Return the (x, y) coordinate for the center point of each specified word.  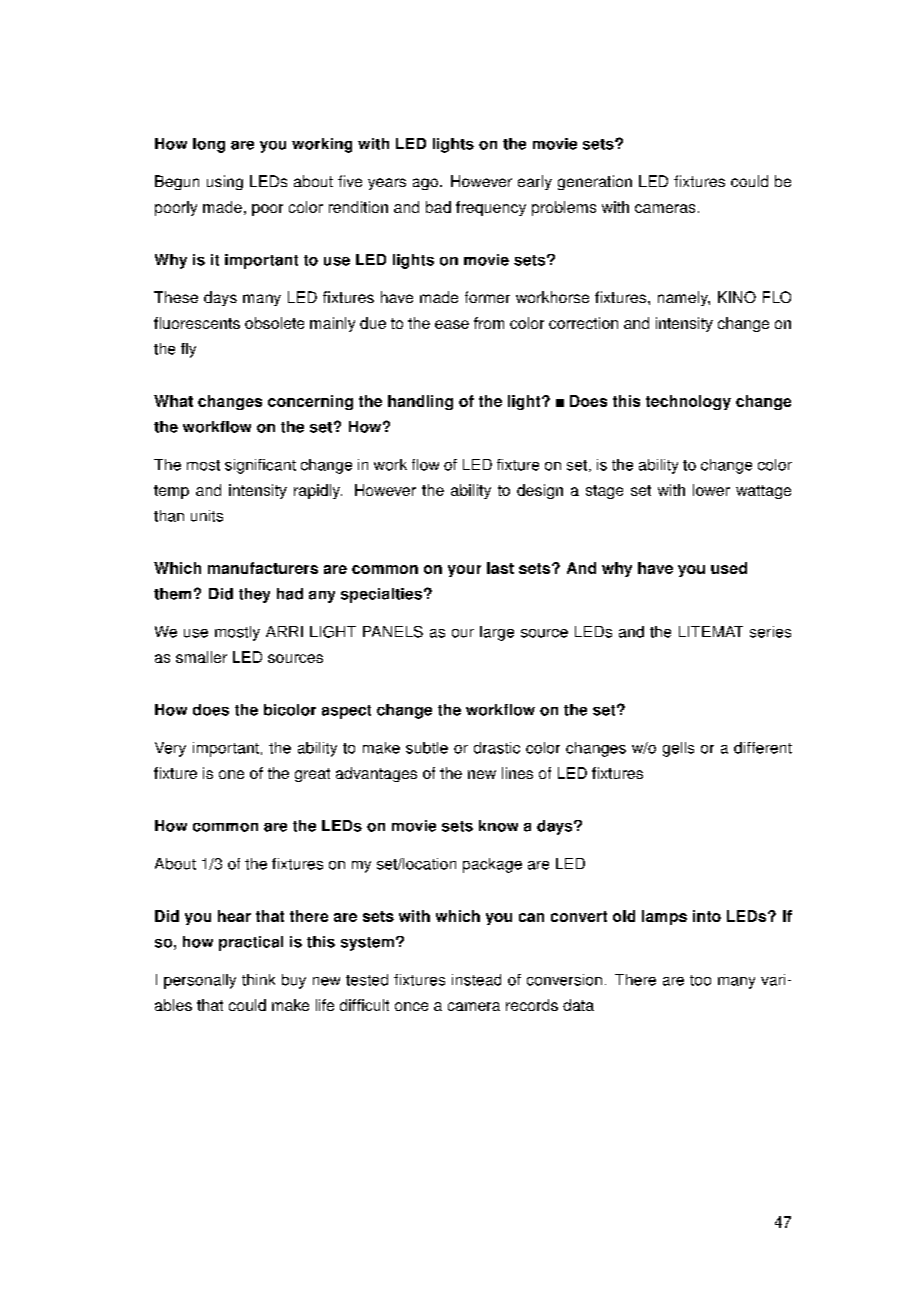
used (729, 568)
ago (425, 184)
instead (476, 980)
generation (595, 182)
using (225, 182)
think (258, 980)
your (464, 571)
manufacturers (263, 568)
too (700, 980)
